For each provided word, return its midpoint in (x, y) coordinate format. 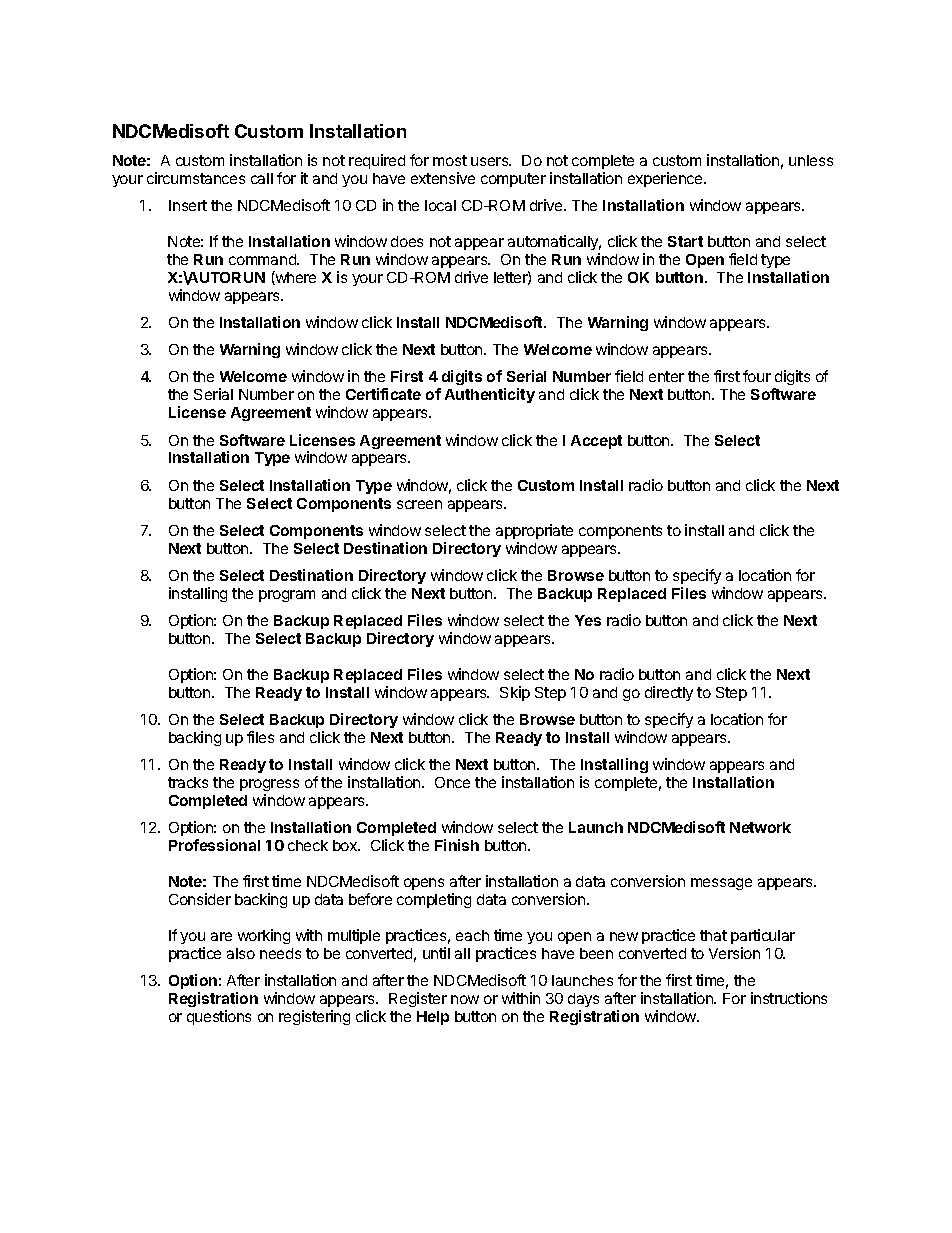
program (287, 596)
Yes (588, 620)
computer (513, 180)
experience (666, 179)
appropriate (534, 531)
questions (219, 1017)
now (465, 999)
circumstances (196, 178)
